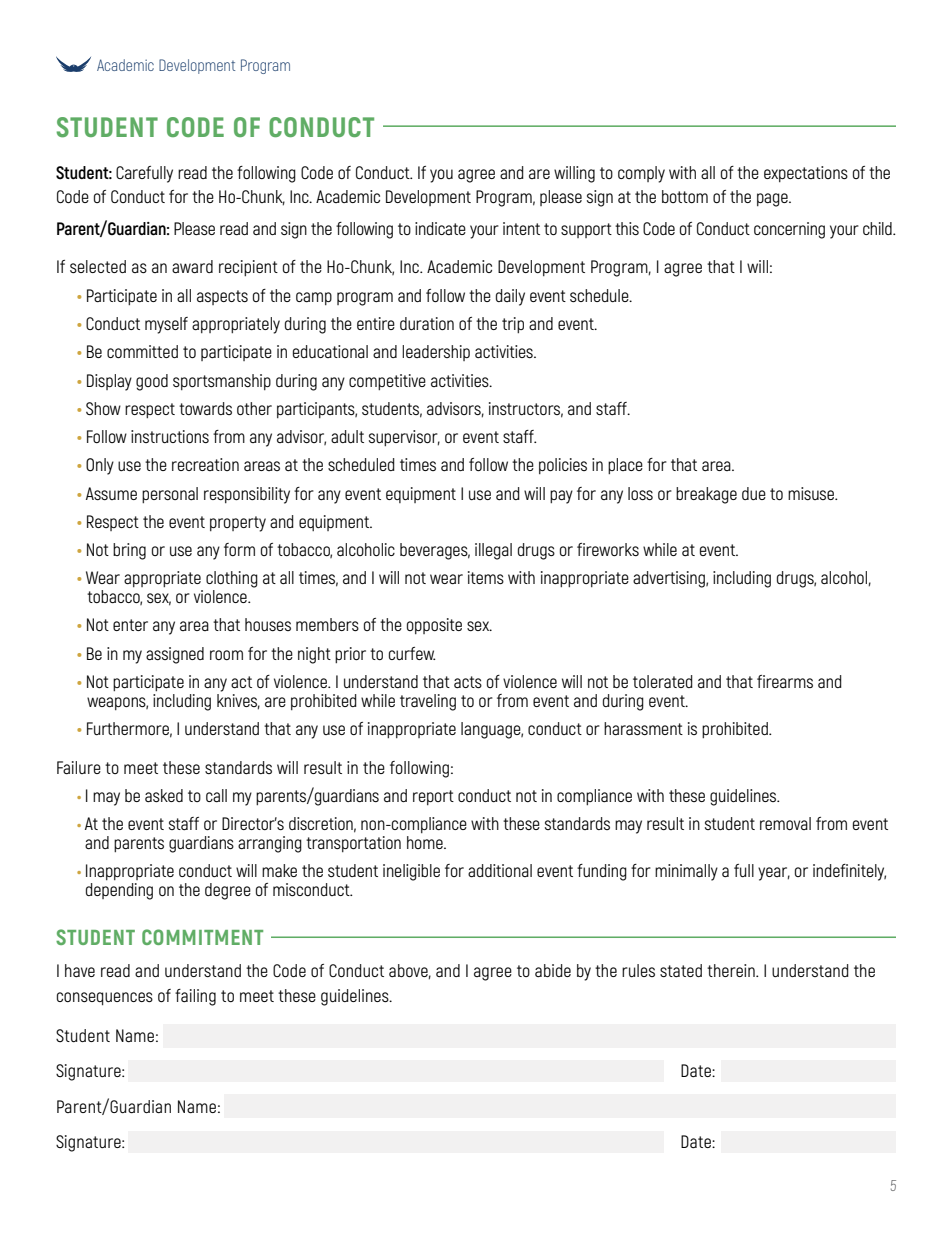  I want to click on items, so click(486, 577).
